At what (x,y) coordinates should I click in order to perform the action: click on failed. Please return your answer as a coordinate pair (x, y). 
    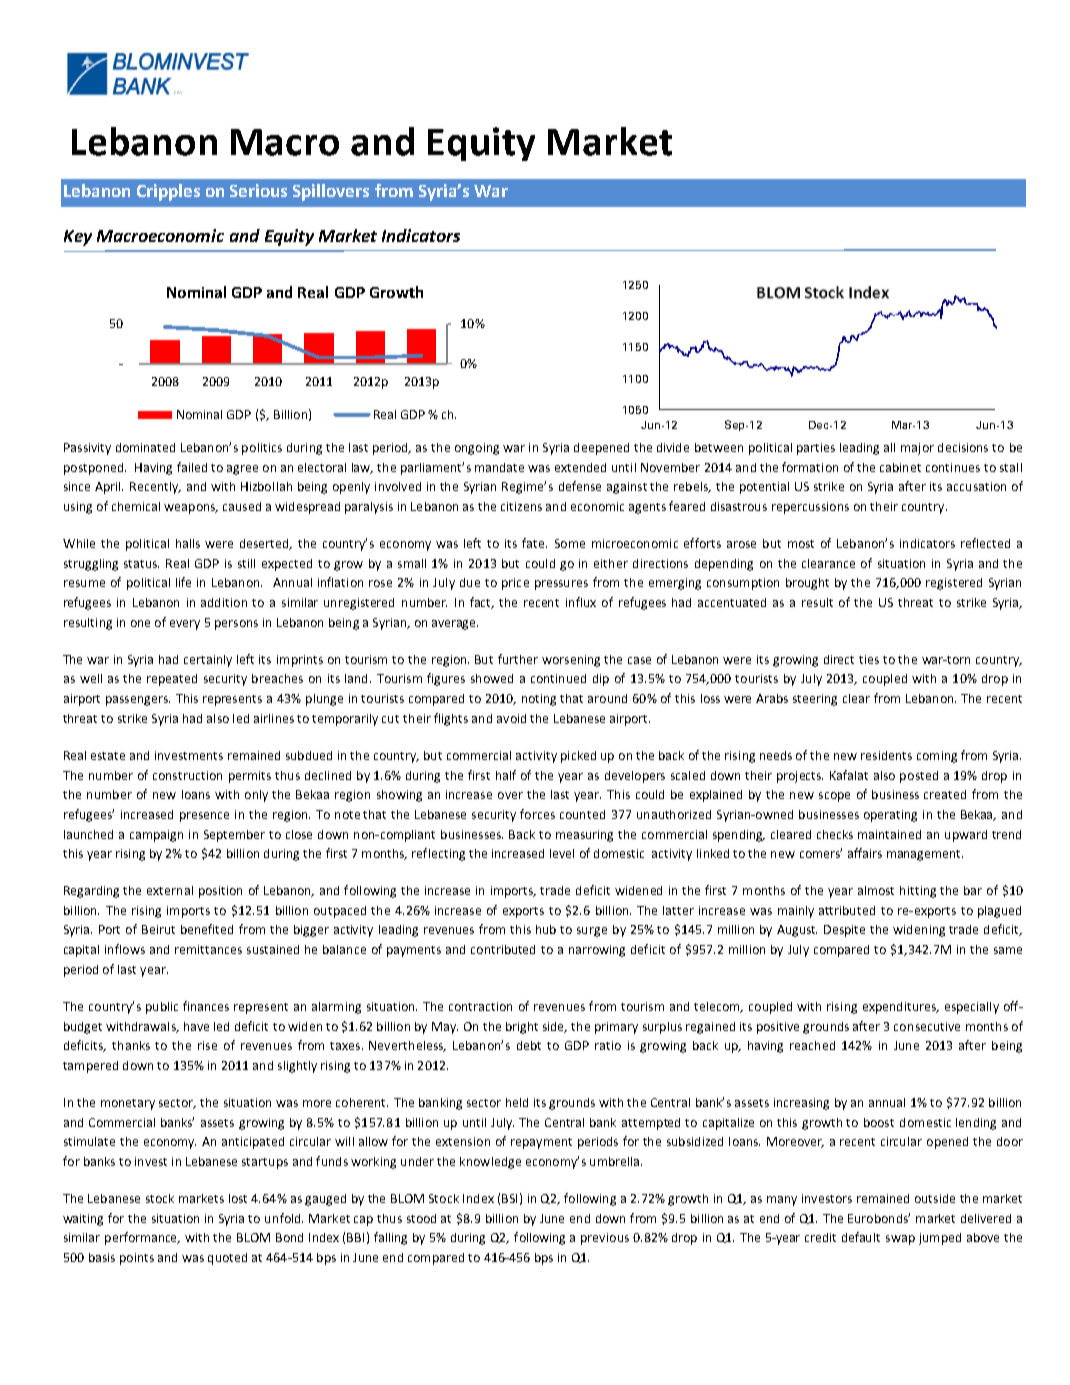
    Looking at the image, I should click on (192, 467).
